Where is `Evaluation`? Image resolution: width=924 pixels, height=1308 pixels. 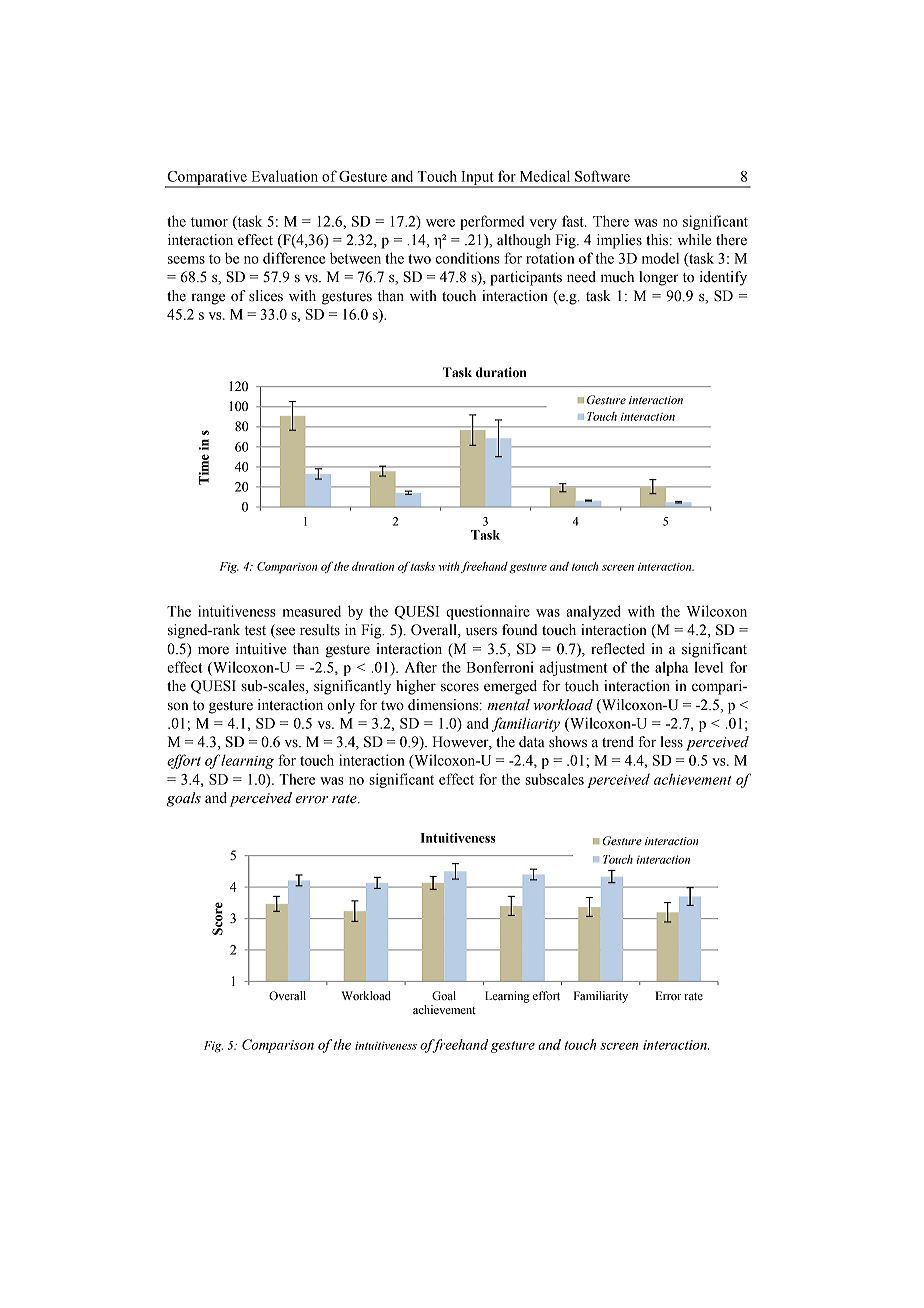
Evaluation is located at coordinates (285, 176).
